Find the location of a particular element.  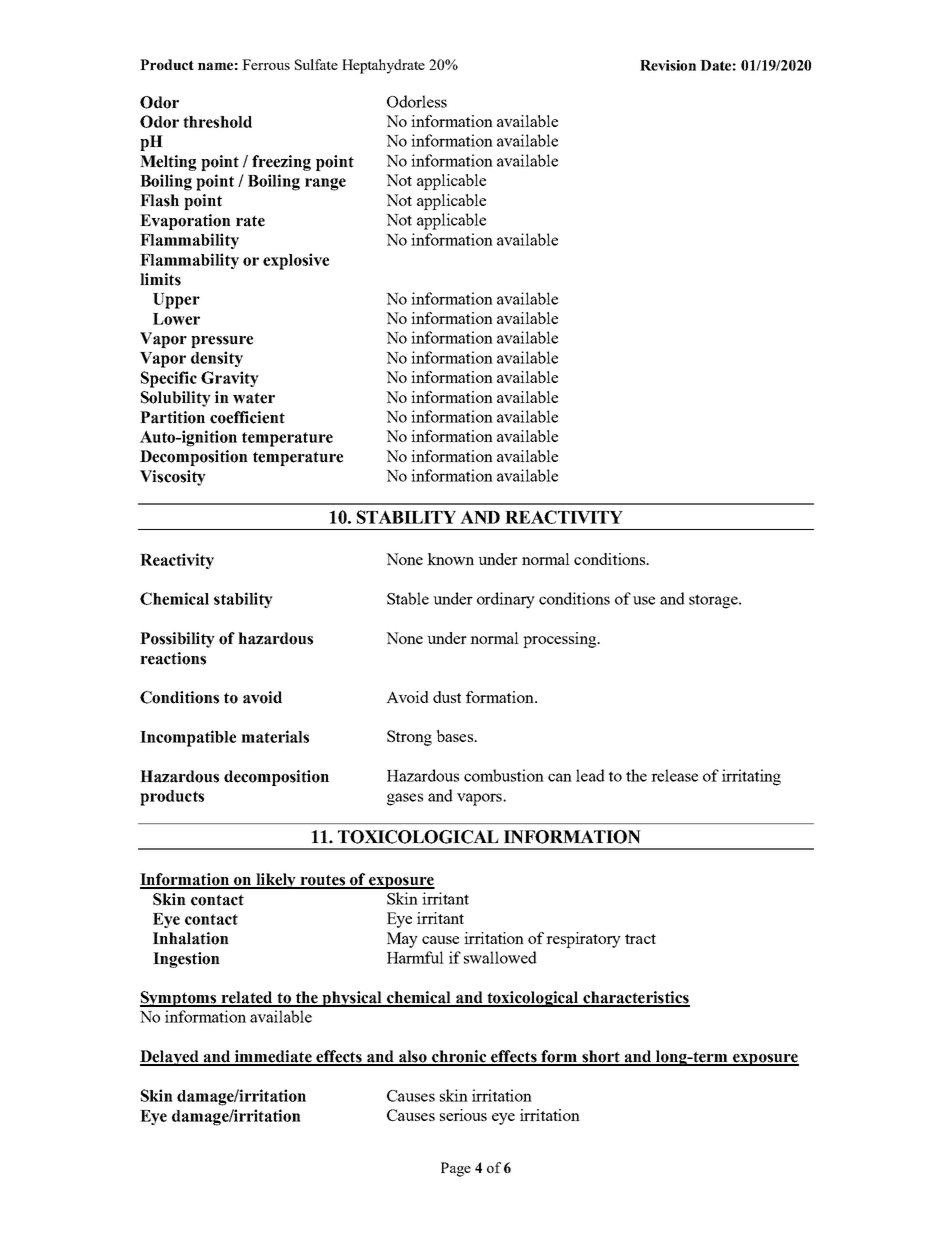

Possibility is located at coordinates (177, 640).
